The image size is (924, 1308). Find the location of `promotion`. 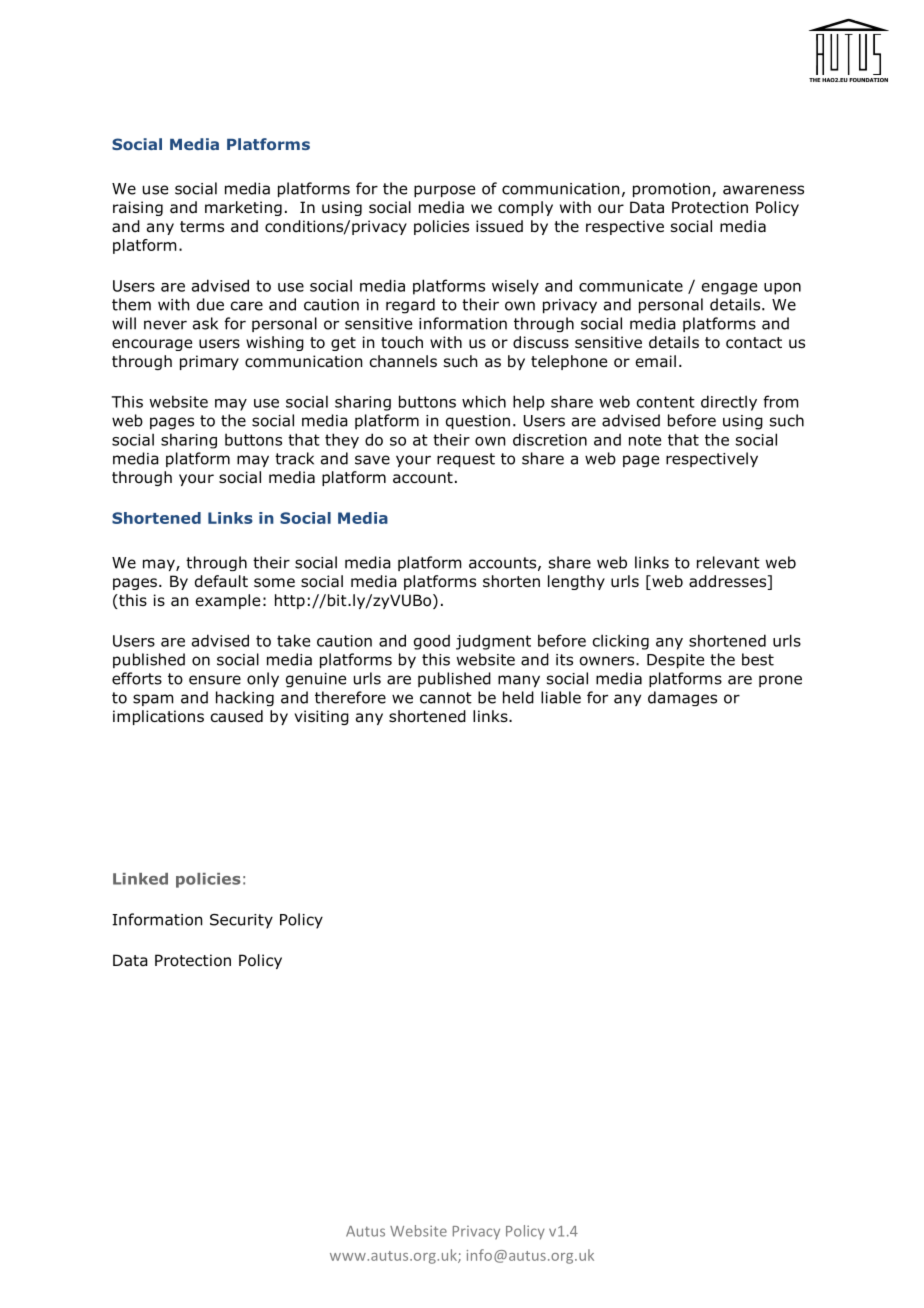

promotion is located at coordinates (673, 190).
